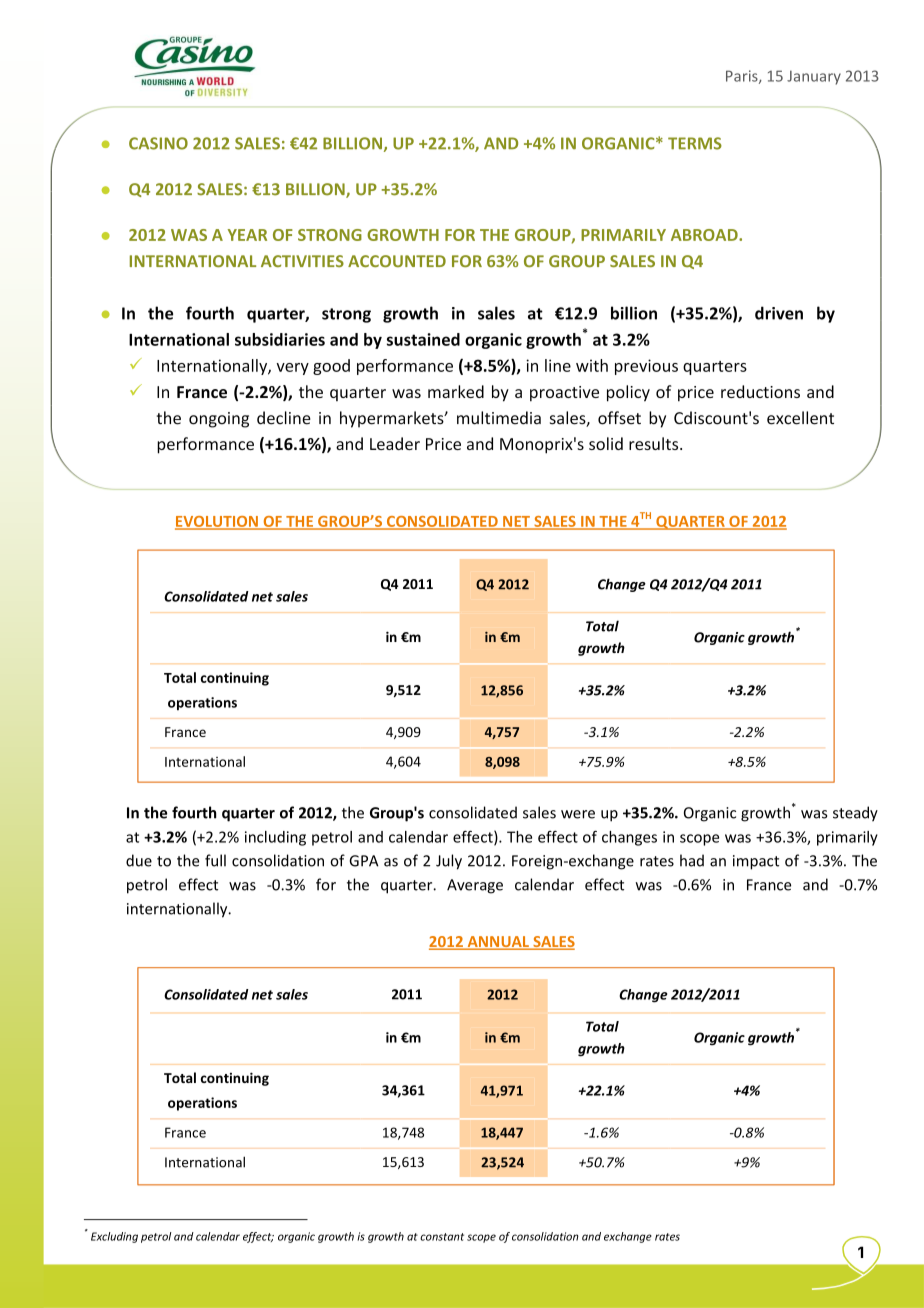 This screenshot has height=1308, width=924. Describe the element at coordinates (814, 77) in the screenshot. I see `January` at that location.
